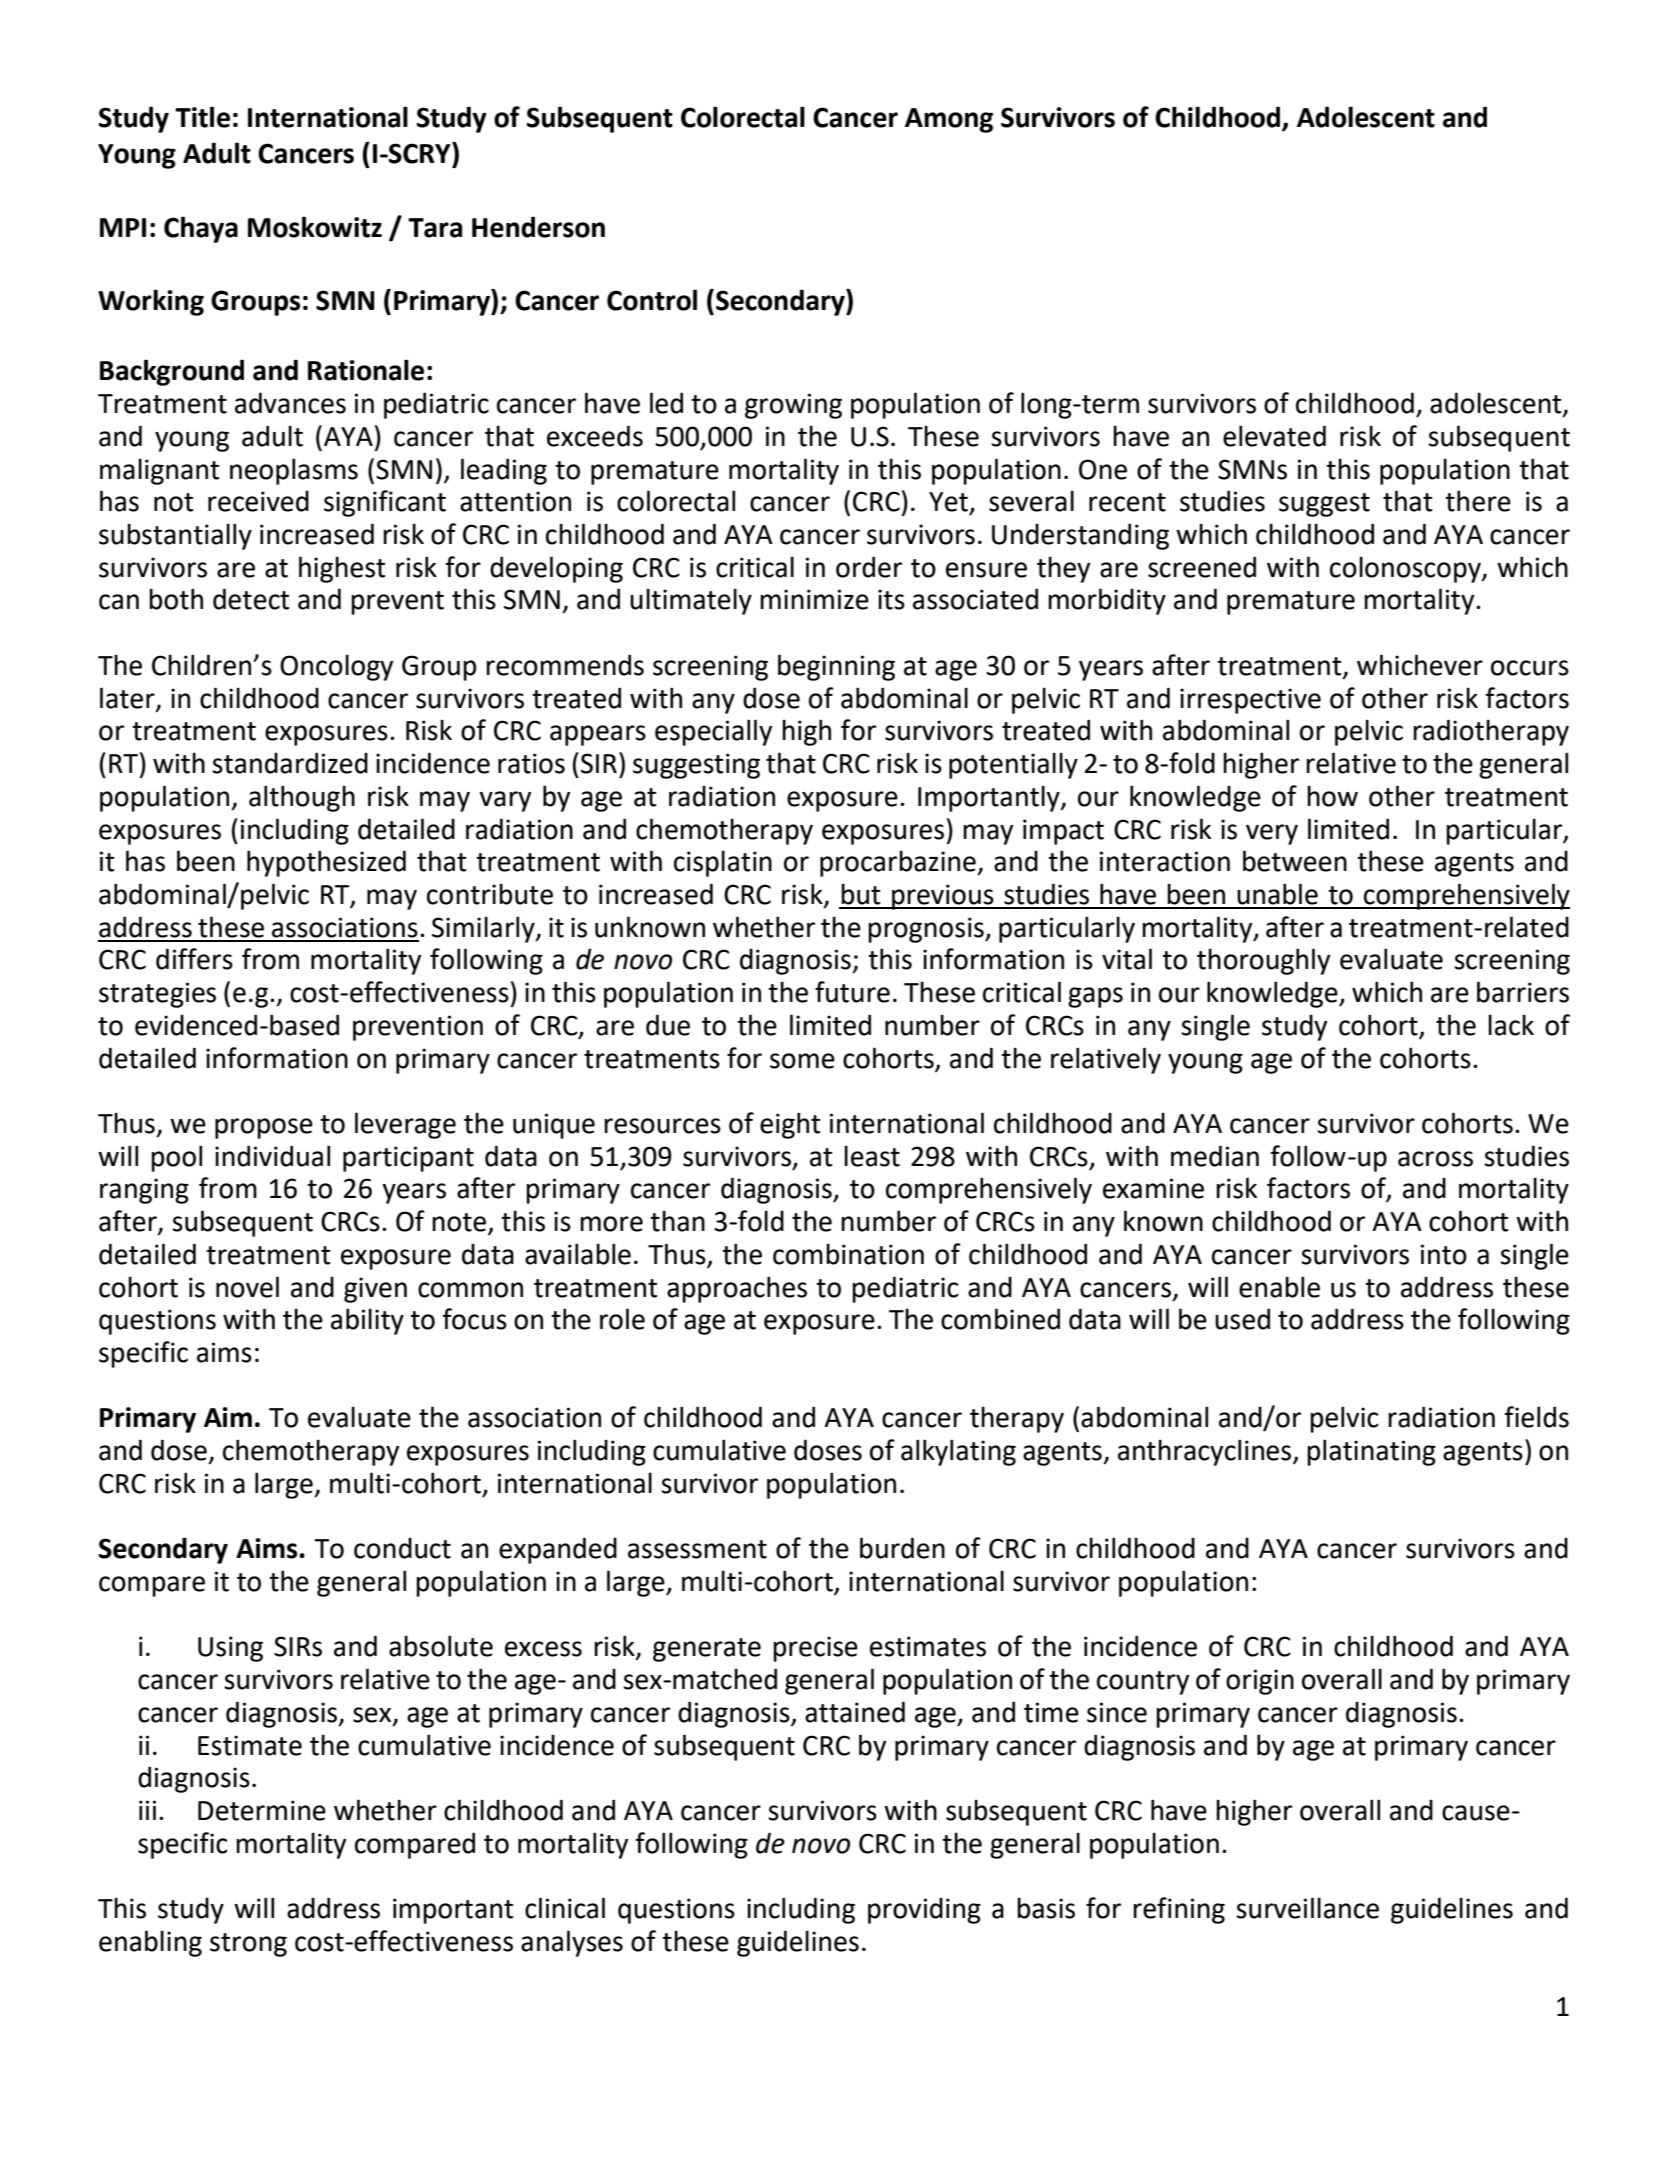 The width and height of the page is (1668, 2159). Describe the element at coordinates (1274, 436) in the page. I see `elevated` at that location.
